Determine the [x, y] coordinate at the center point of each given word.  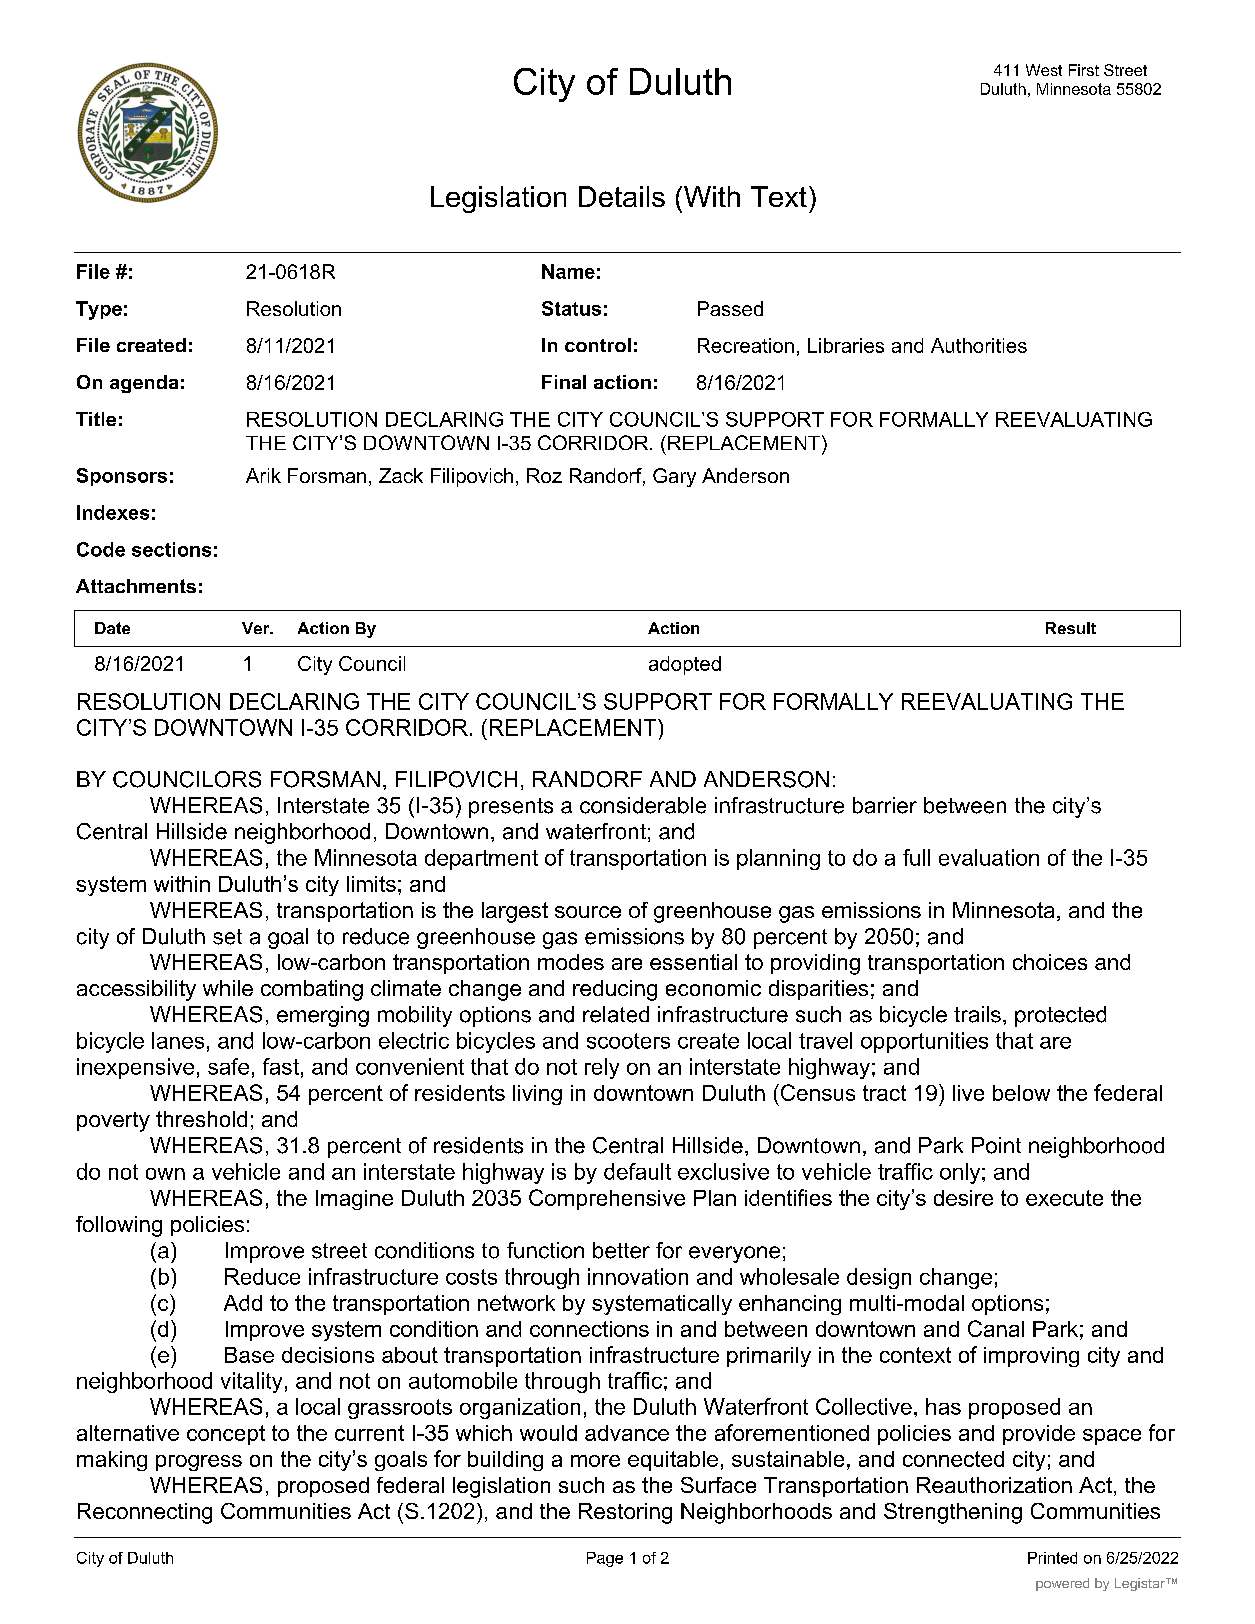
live [968, 1093]
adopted [685, 665]
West [1044, 70]
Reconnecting [145, 1513]
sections [171, 549]
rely [602, 1068]
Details [622, 196]
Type [99, 310]
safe [228, 1066]
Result [1071, 628]
